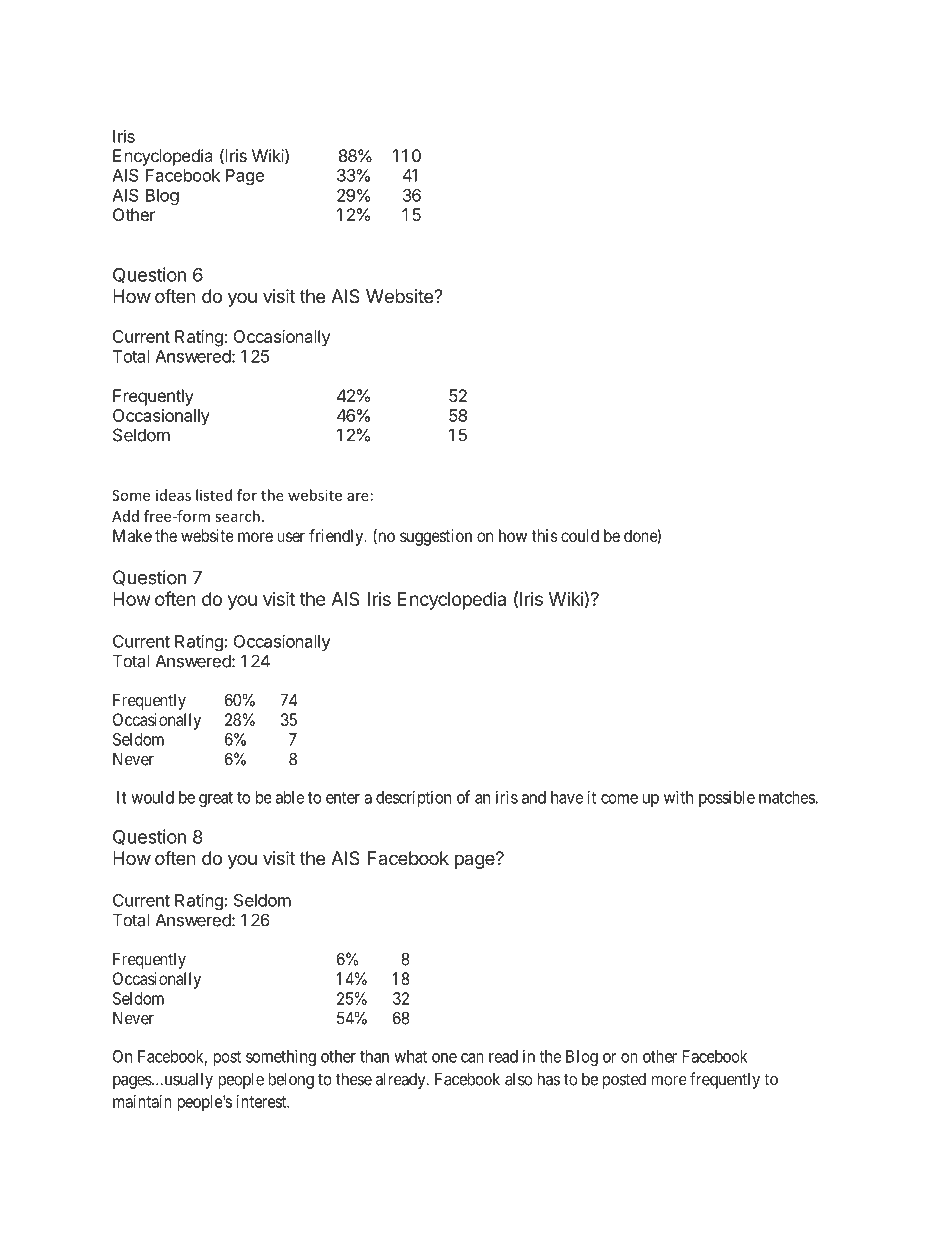  I want to click on can, so click(472, 1058).
